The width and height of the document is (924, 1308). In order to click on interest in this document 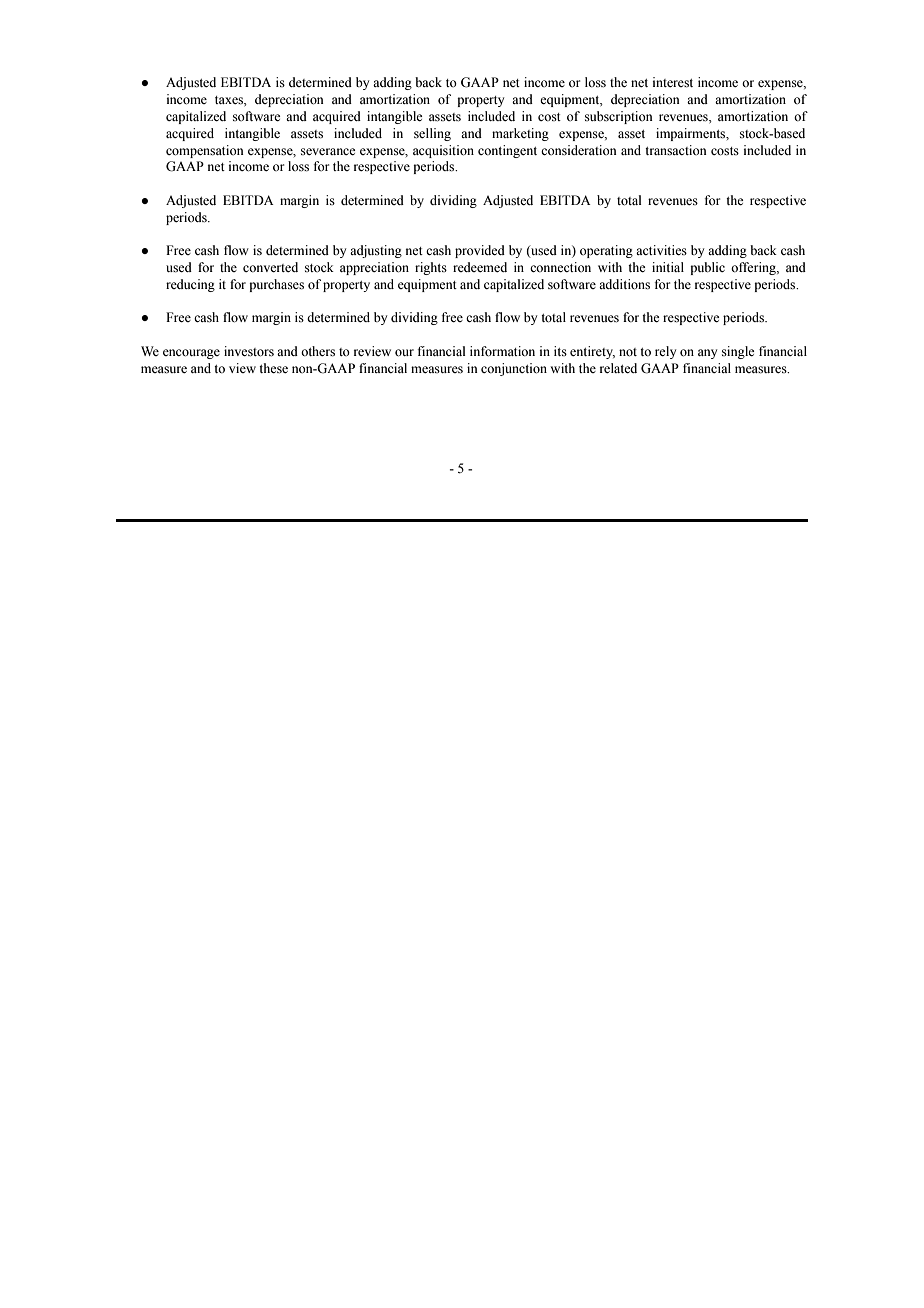, I will do `click(673, 82)`.
